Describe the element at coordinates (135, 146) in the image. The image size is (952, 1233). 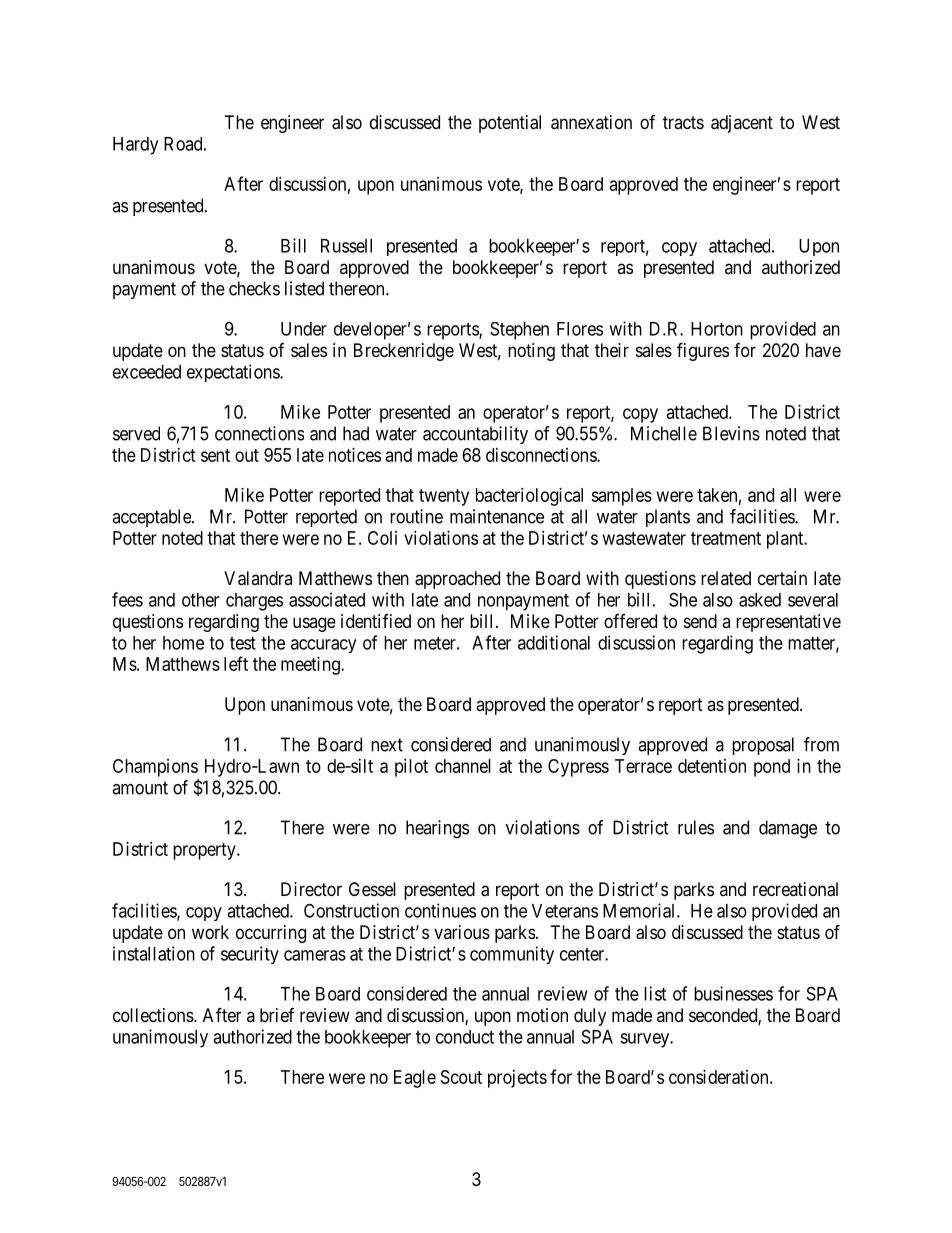
I see `Hardy` at that location.
